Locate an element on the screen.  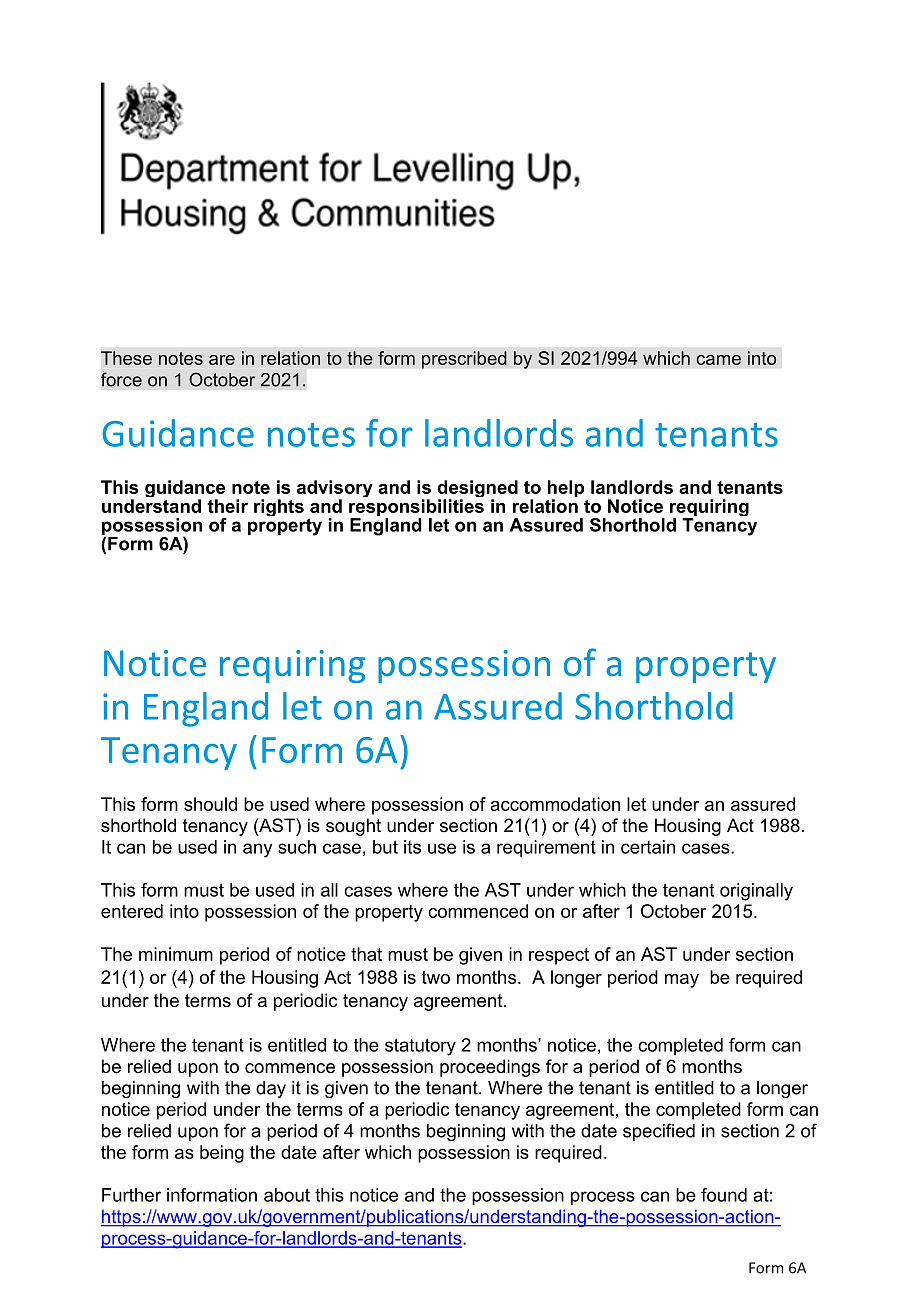
being is located at coordinates (222, 1154).
